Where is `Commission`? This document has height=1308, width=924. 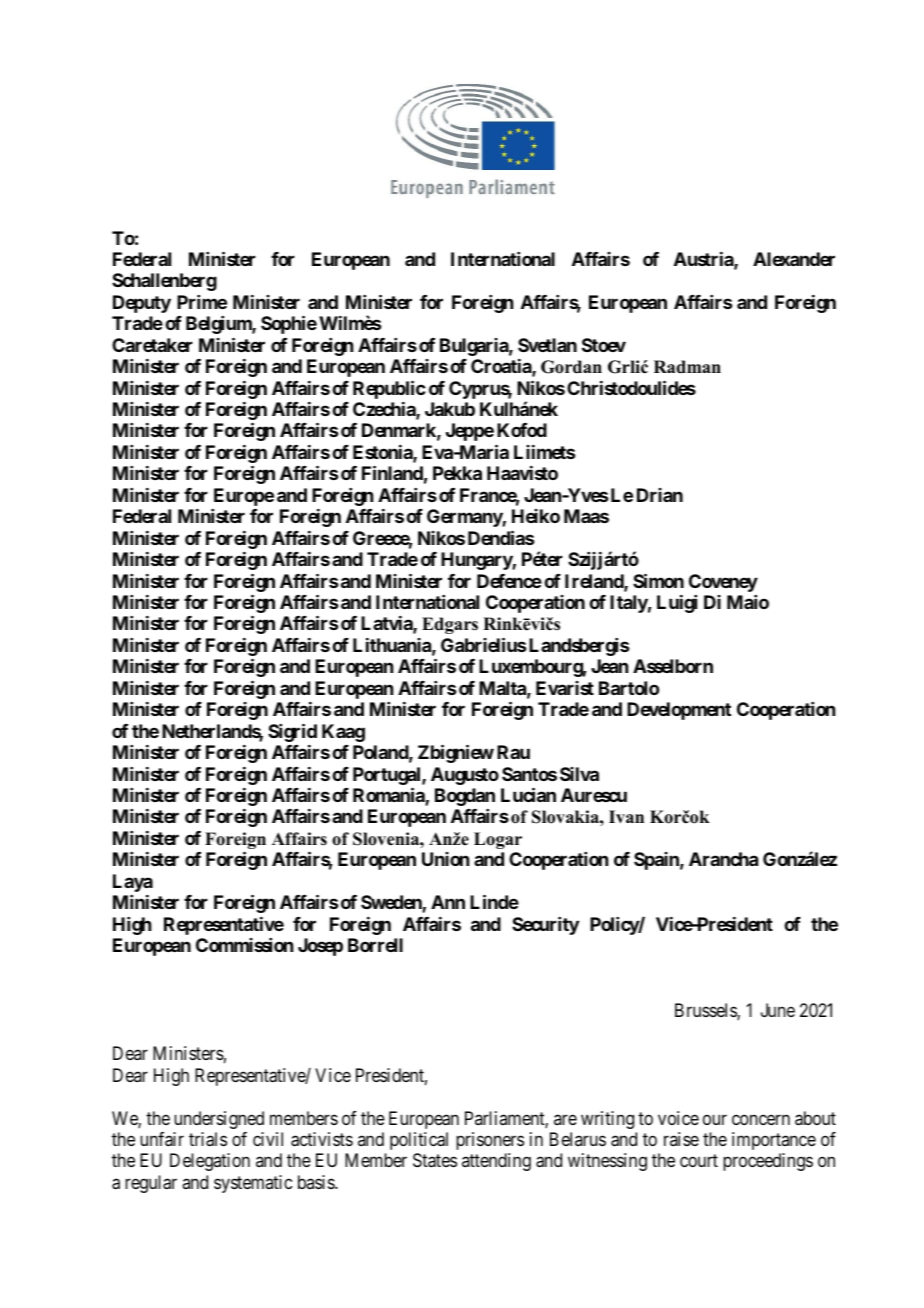
Commission is located at coordinates (244, 945).
